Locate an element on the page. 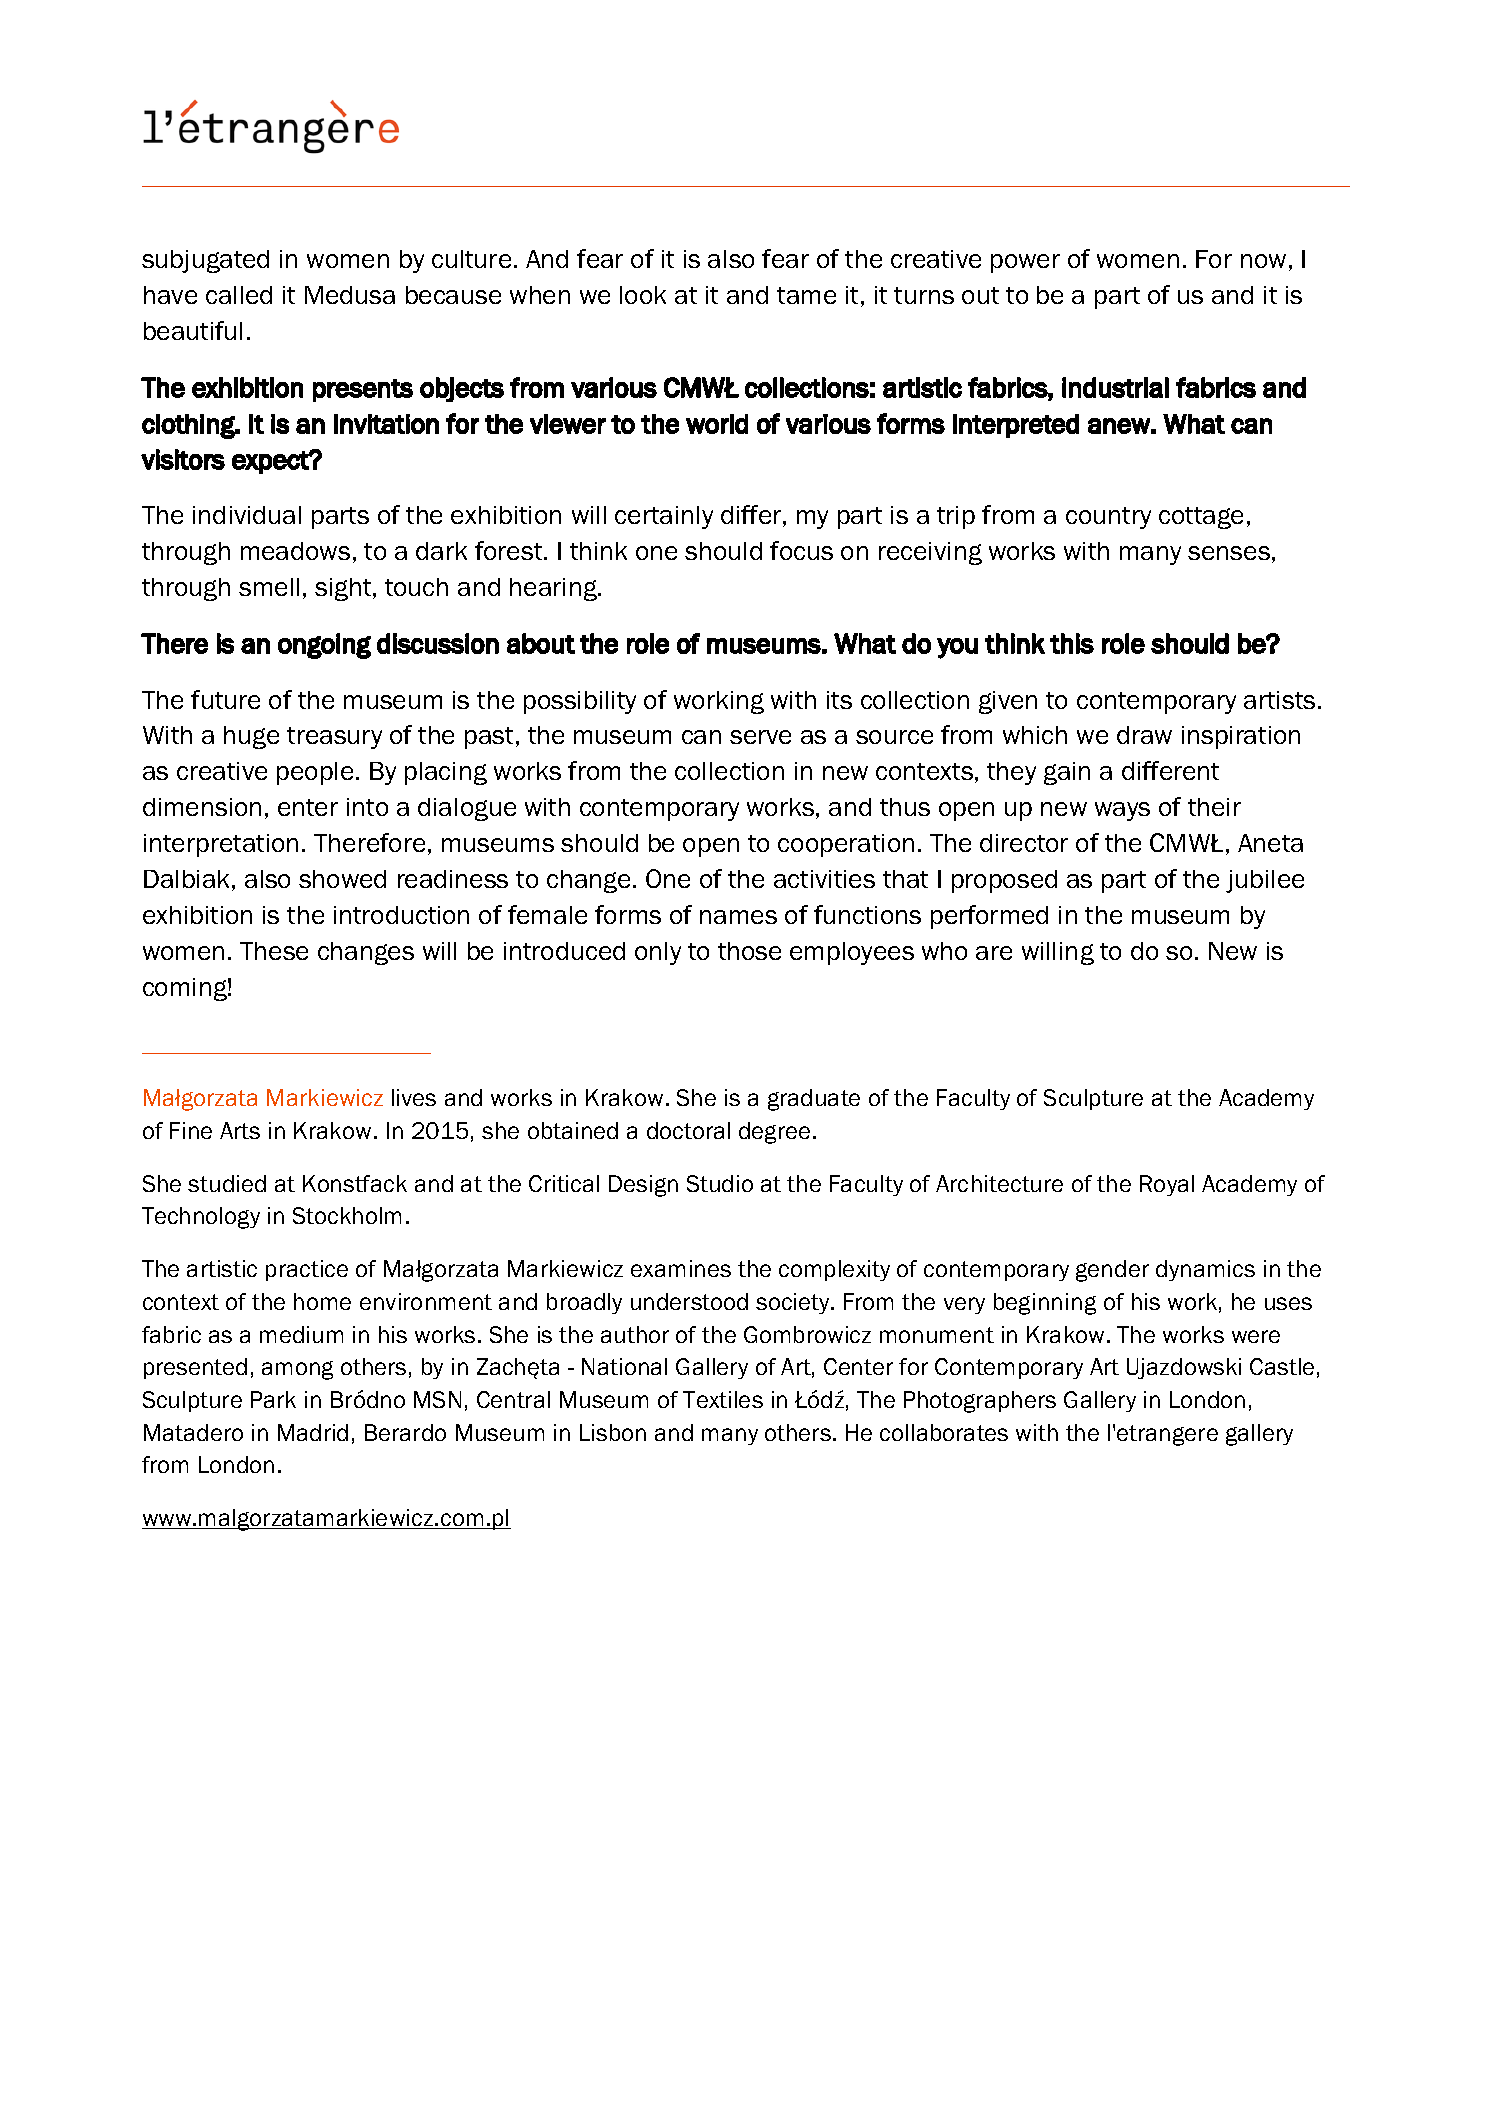 The width and height of the page is (1493, 2112). Medusa is located at coordinates (350, 295).
